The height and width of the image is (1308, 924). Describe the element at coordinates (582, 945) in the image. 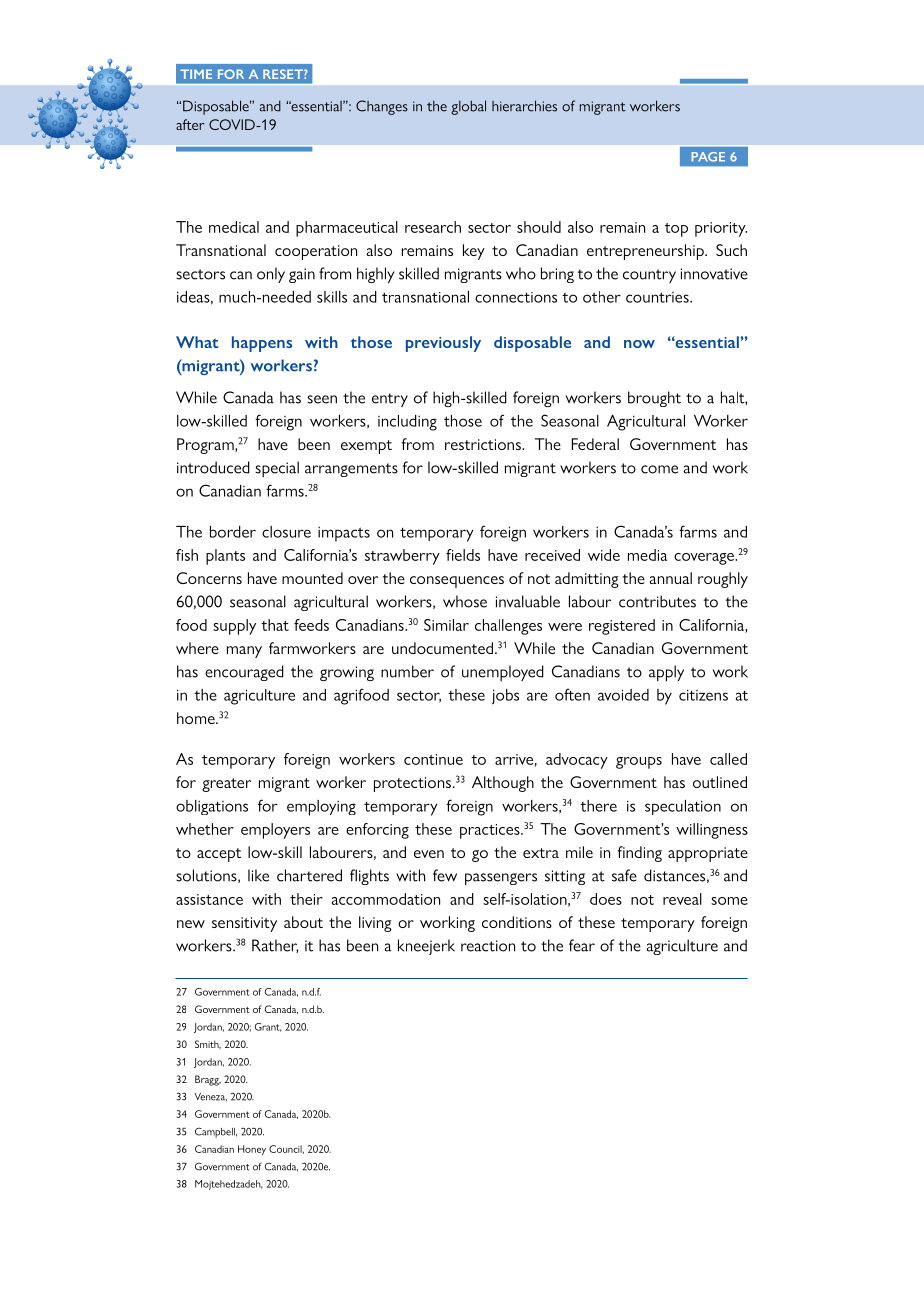

I see `fear` at that location.
